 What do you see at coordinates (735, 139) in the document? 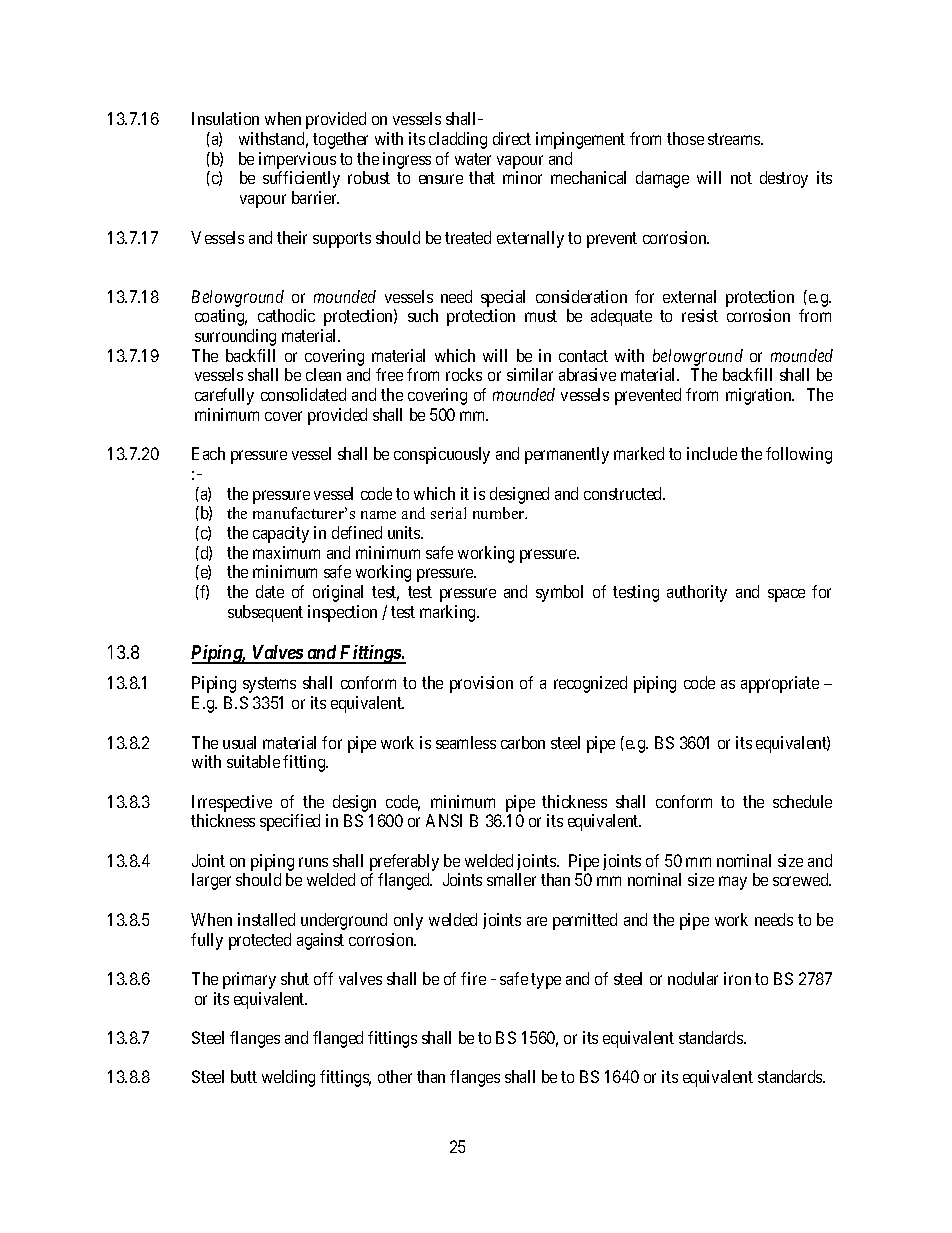
I see `streams` at bounding box center [735, 139].
